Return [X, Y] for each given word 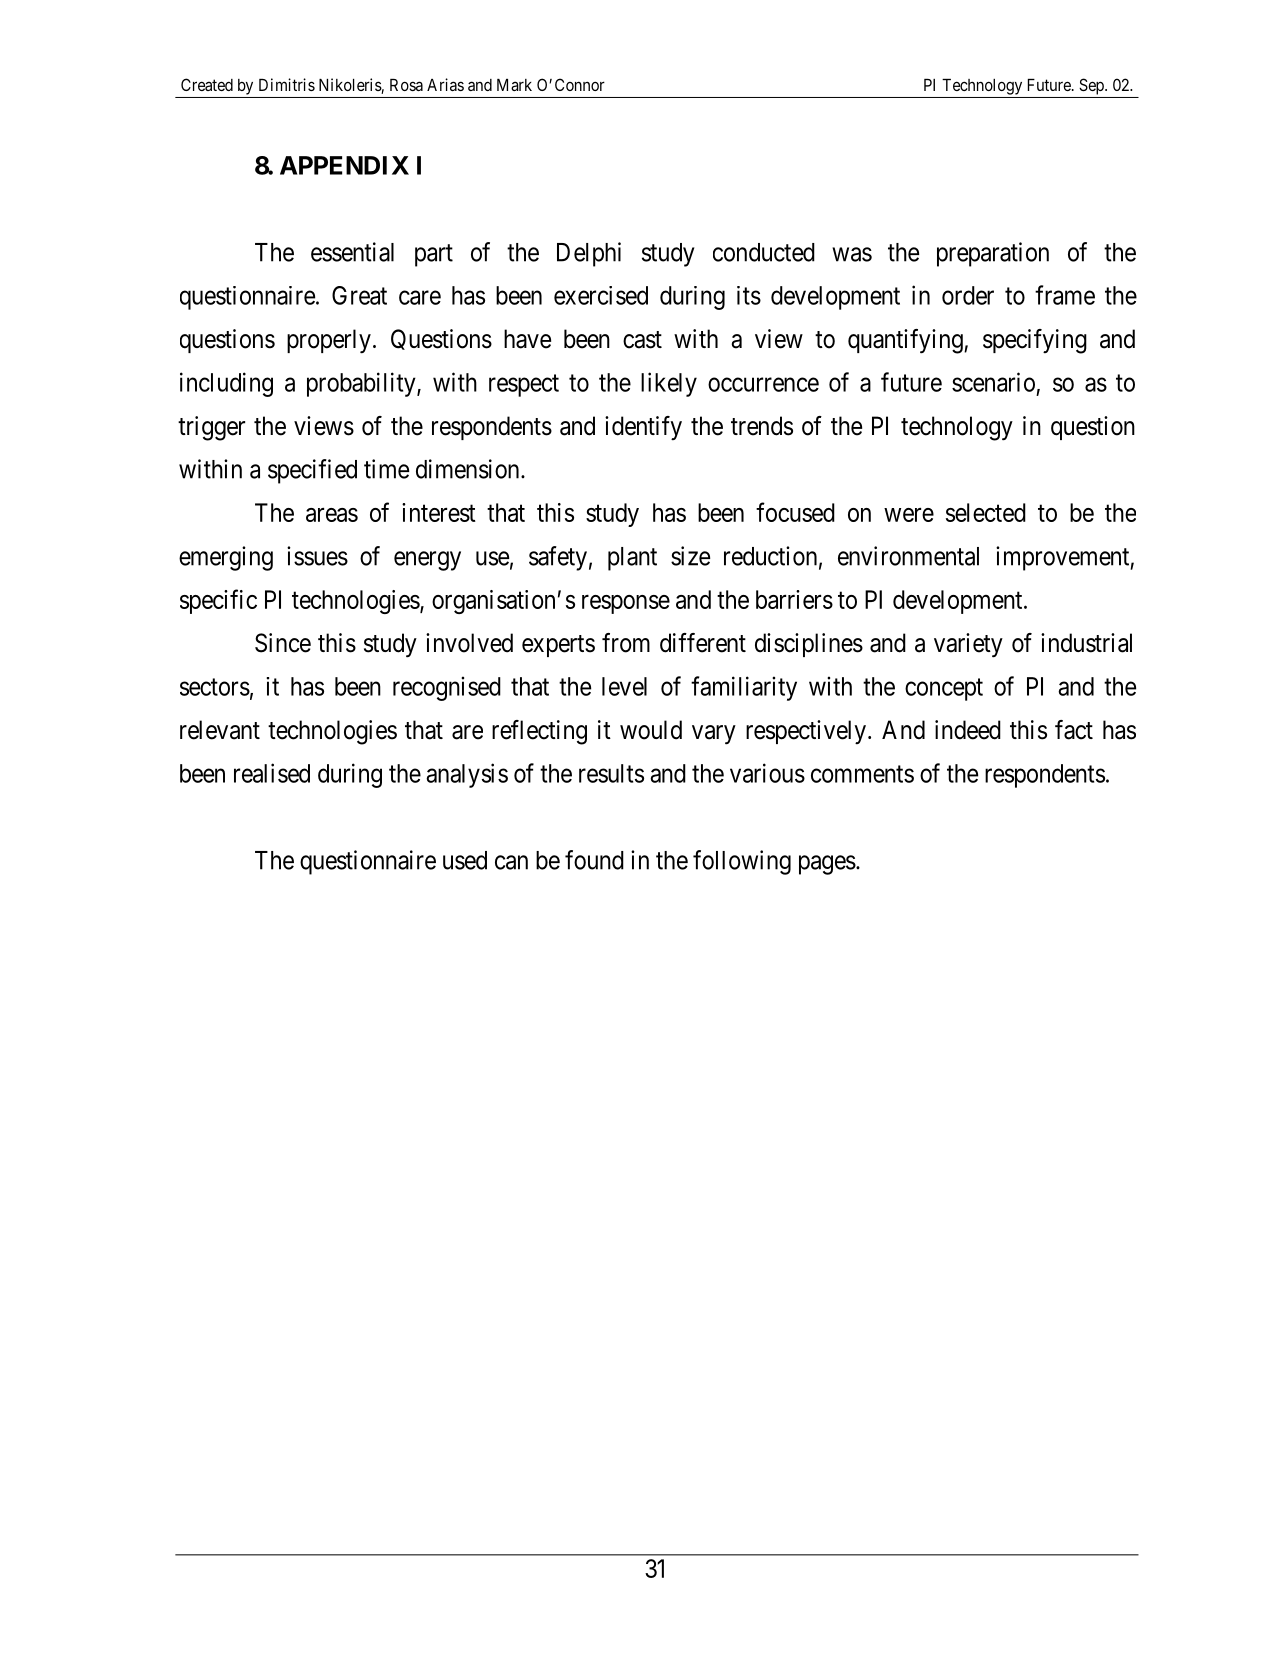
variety [968, 645]
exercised [601, 295]
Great [359, 295]
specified [312, 471]
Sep [1092, 86]
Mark [514, 85]
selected [986, 512]
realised [272, 773]
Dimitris [287, 84]
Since [283, 643]
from [626, 643]
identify [643, 428]
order [968, 295]
